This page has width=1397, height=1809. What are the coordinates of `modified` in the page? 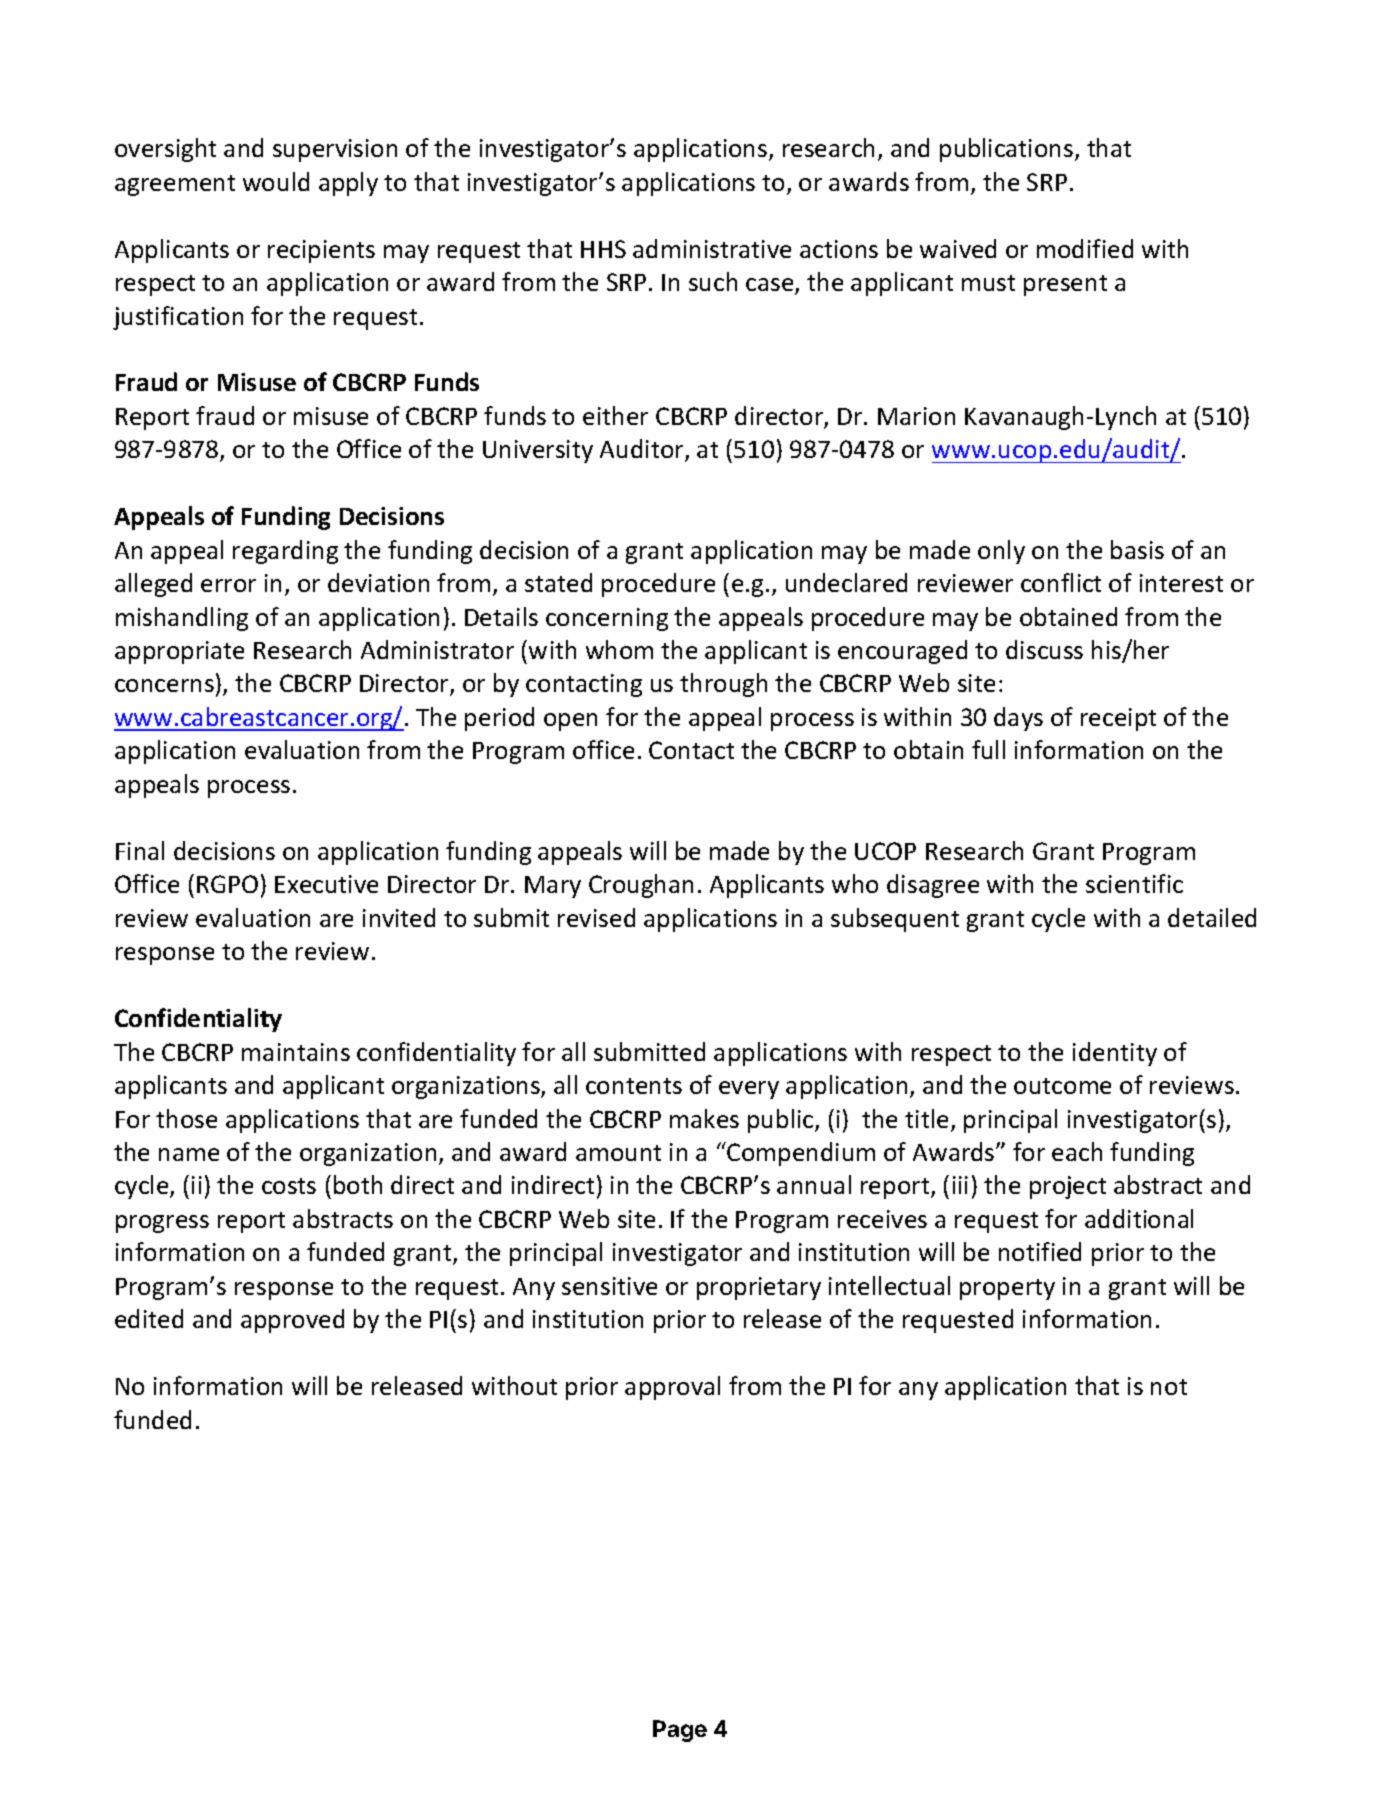 It's located at (1085, 248).
